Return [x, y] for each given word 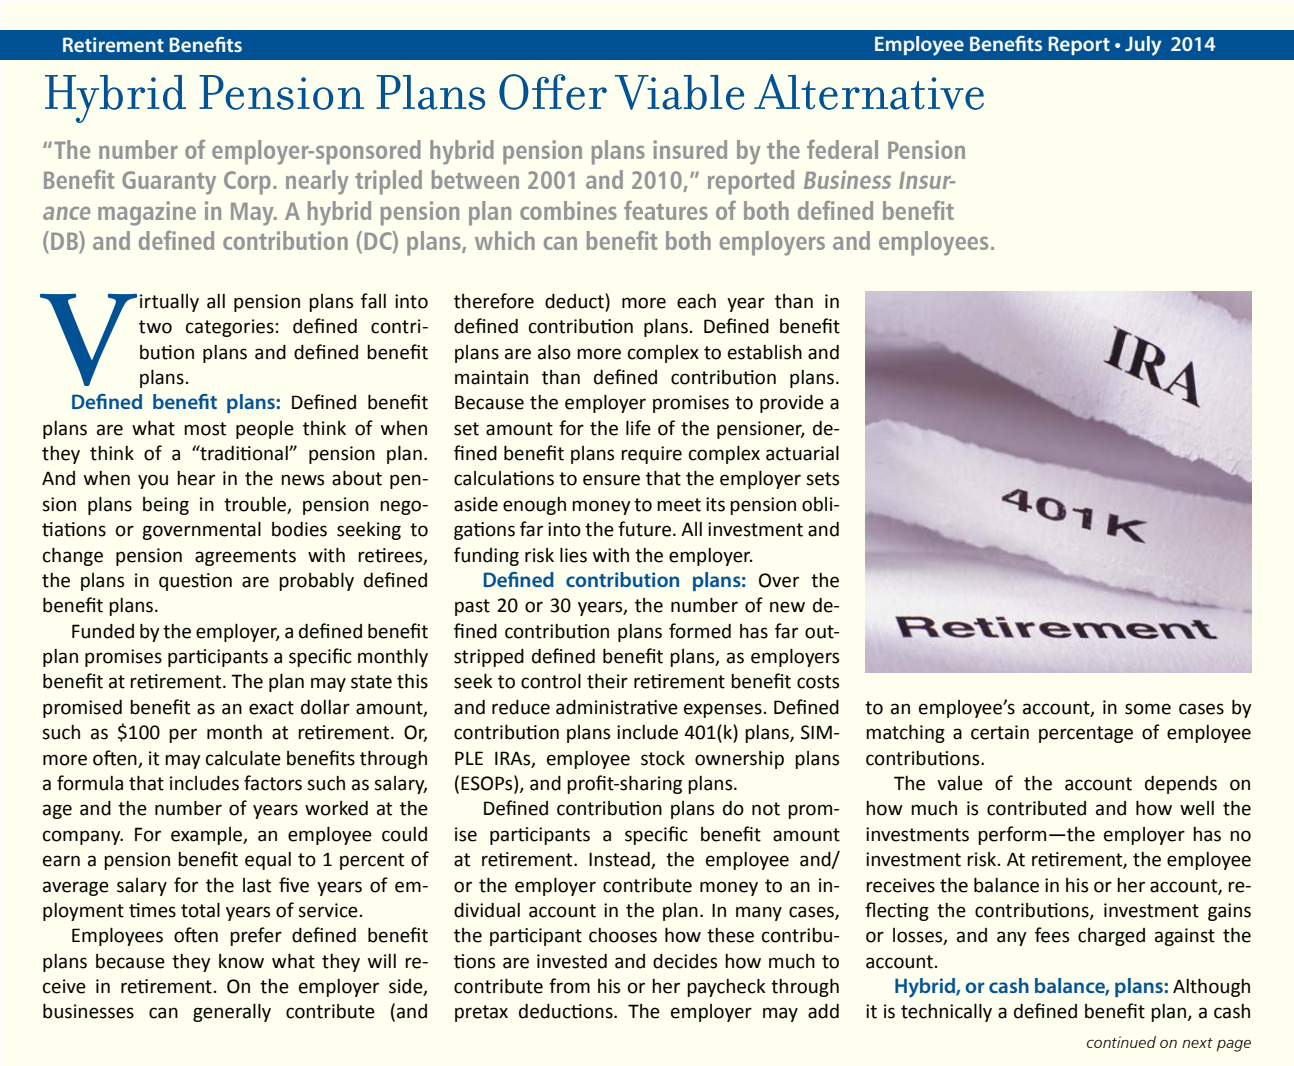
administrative [617, 707]
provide [792, 404]
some [1148, 709]
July [1143, 46]
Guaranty [169, 183]
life [638, 428]
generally [232, 1012]
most [205, 429]
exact [271, 708]
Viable [679, 92]
